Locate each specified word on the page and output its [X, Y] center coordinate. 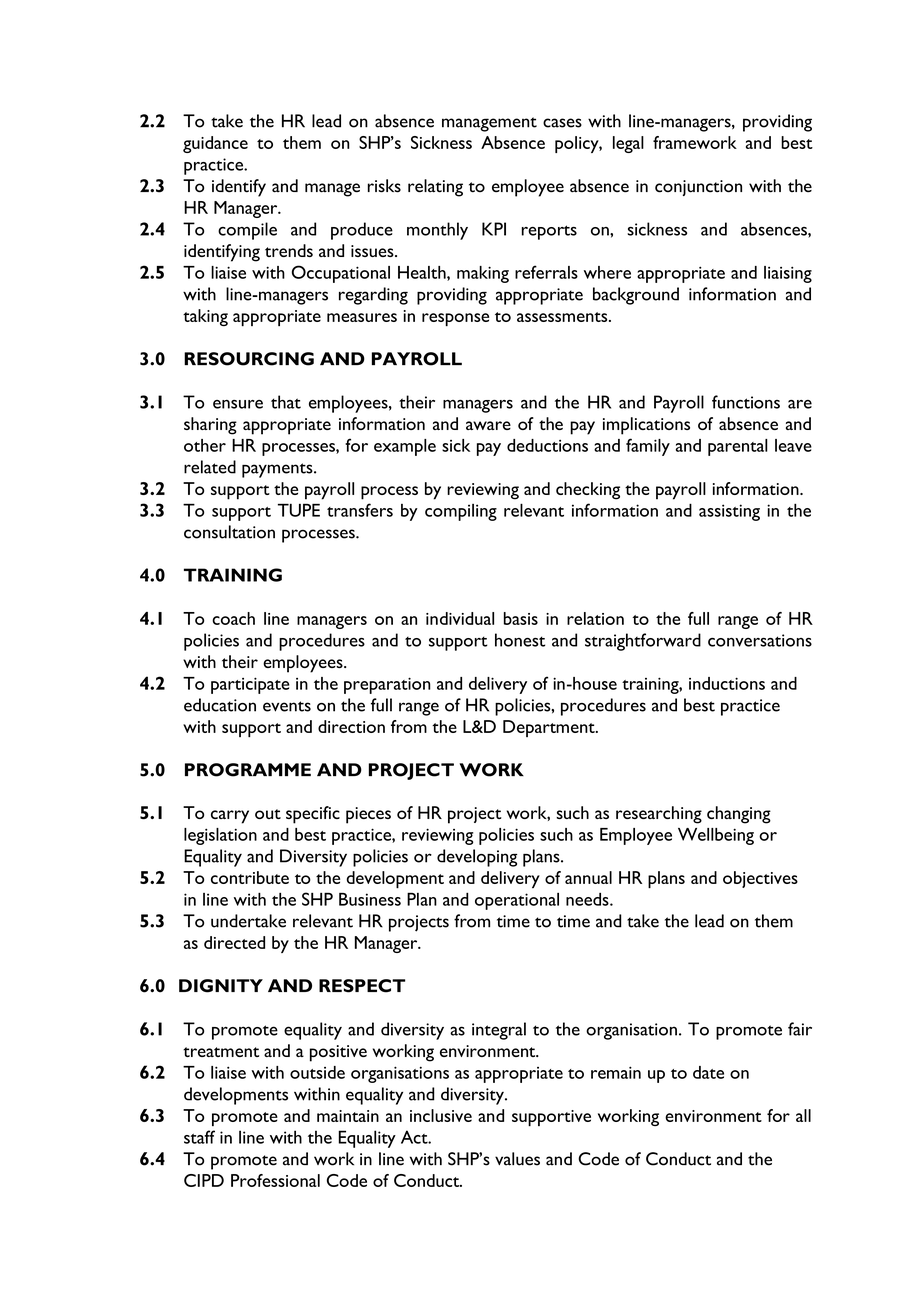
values [517, 1159]
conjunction [698, 188]
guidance [215, 144]
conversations [760, 640]
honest [520, 640]
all [803, 1115]
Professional [275, 1180]
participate [250, 685]
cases [562, 123]
